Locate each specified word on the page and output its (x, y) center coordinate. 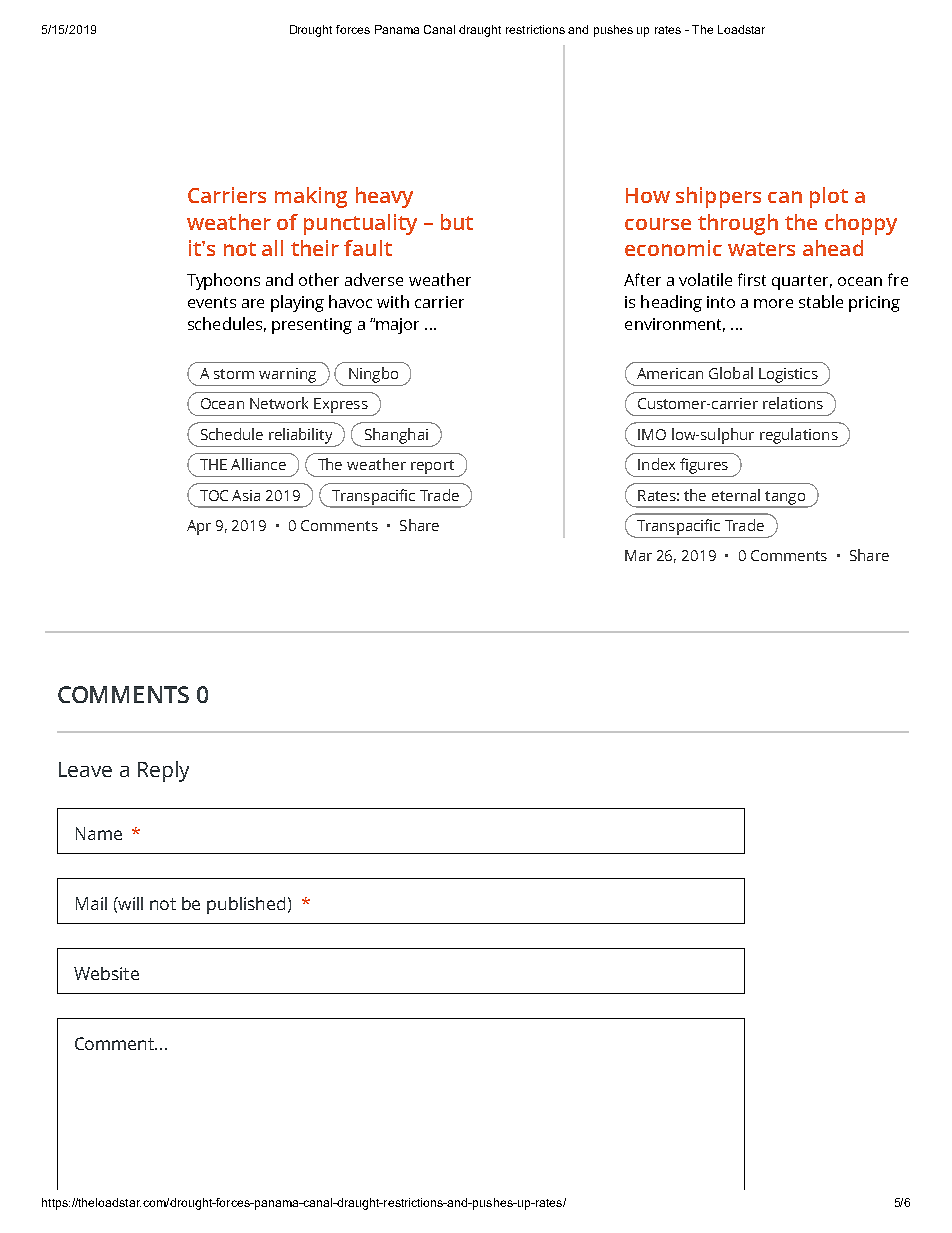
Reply (163, 771)
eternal (736, 495)
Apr (199, 527)
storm (234, 374)
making (311, 197)
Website (106, 973)
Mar (638, 555)
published (246, 905)
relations (793, 403)
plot (829, 197)
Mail (91, 903)
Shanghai (396, 436)
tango (785, 499)
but (457, 222)
